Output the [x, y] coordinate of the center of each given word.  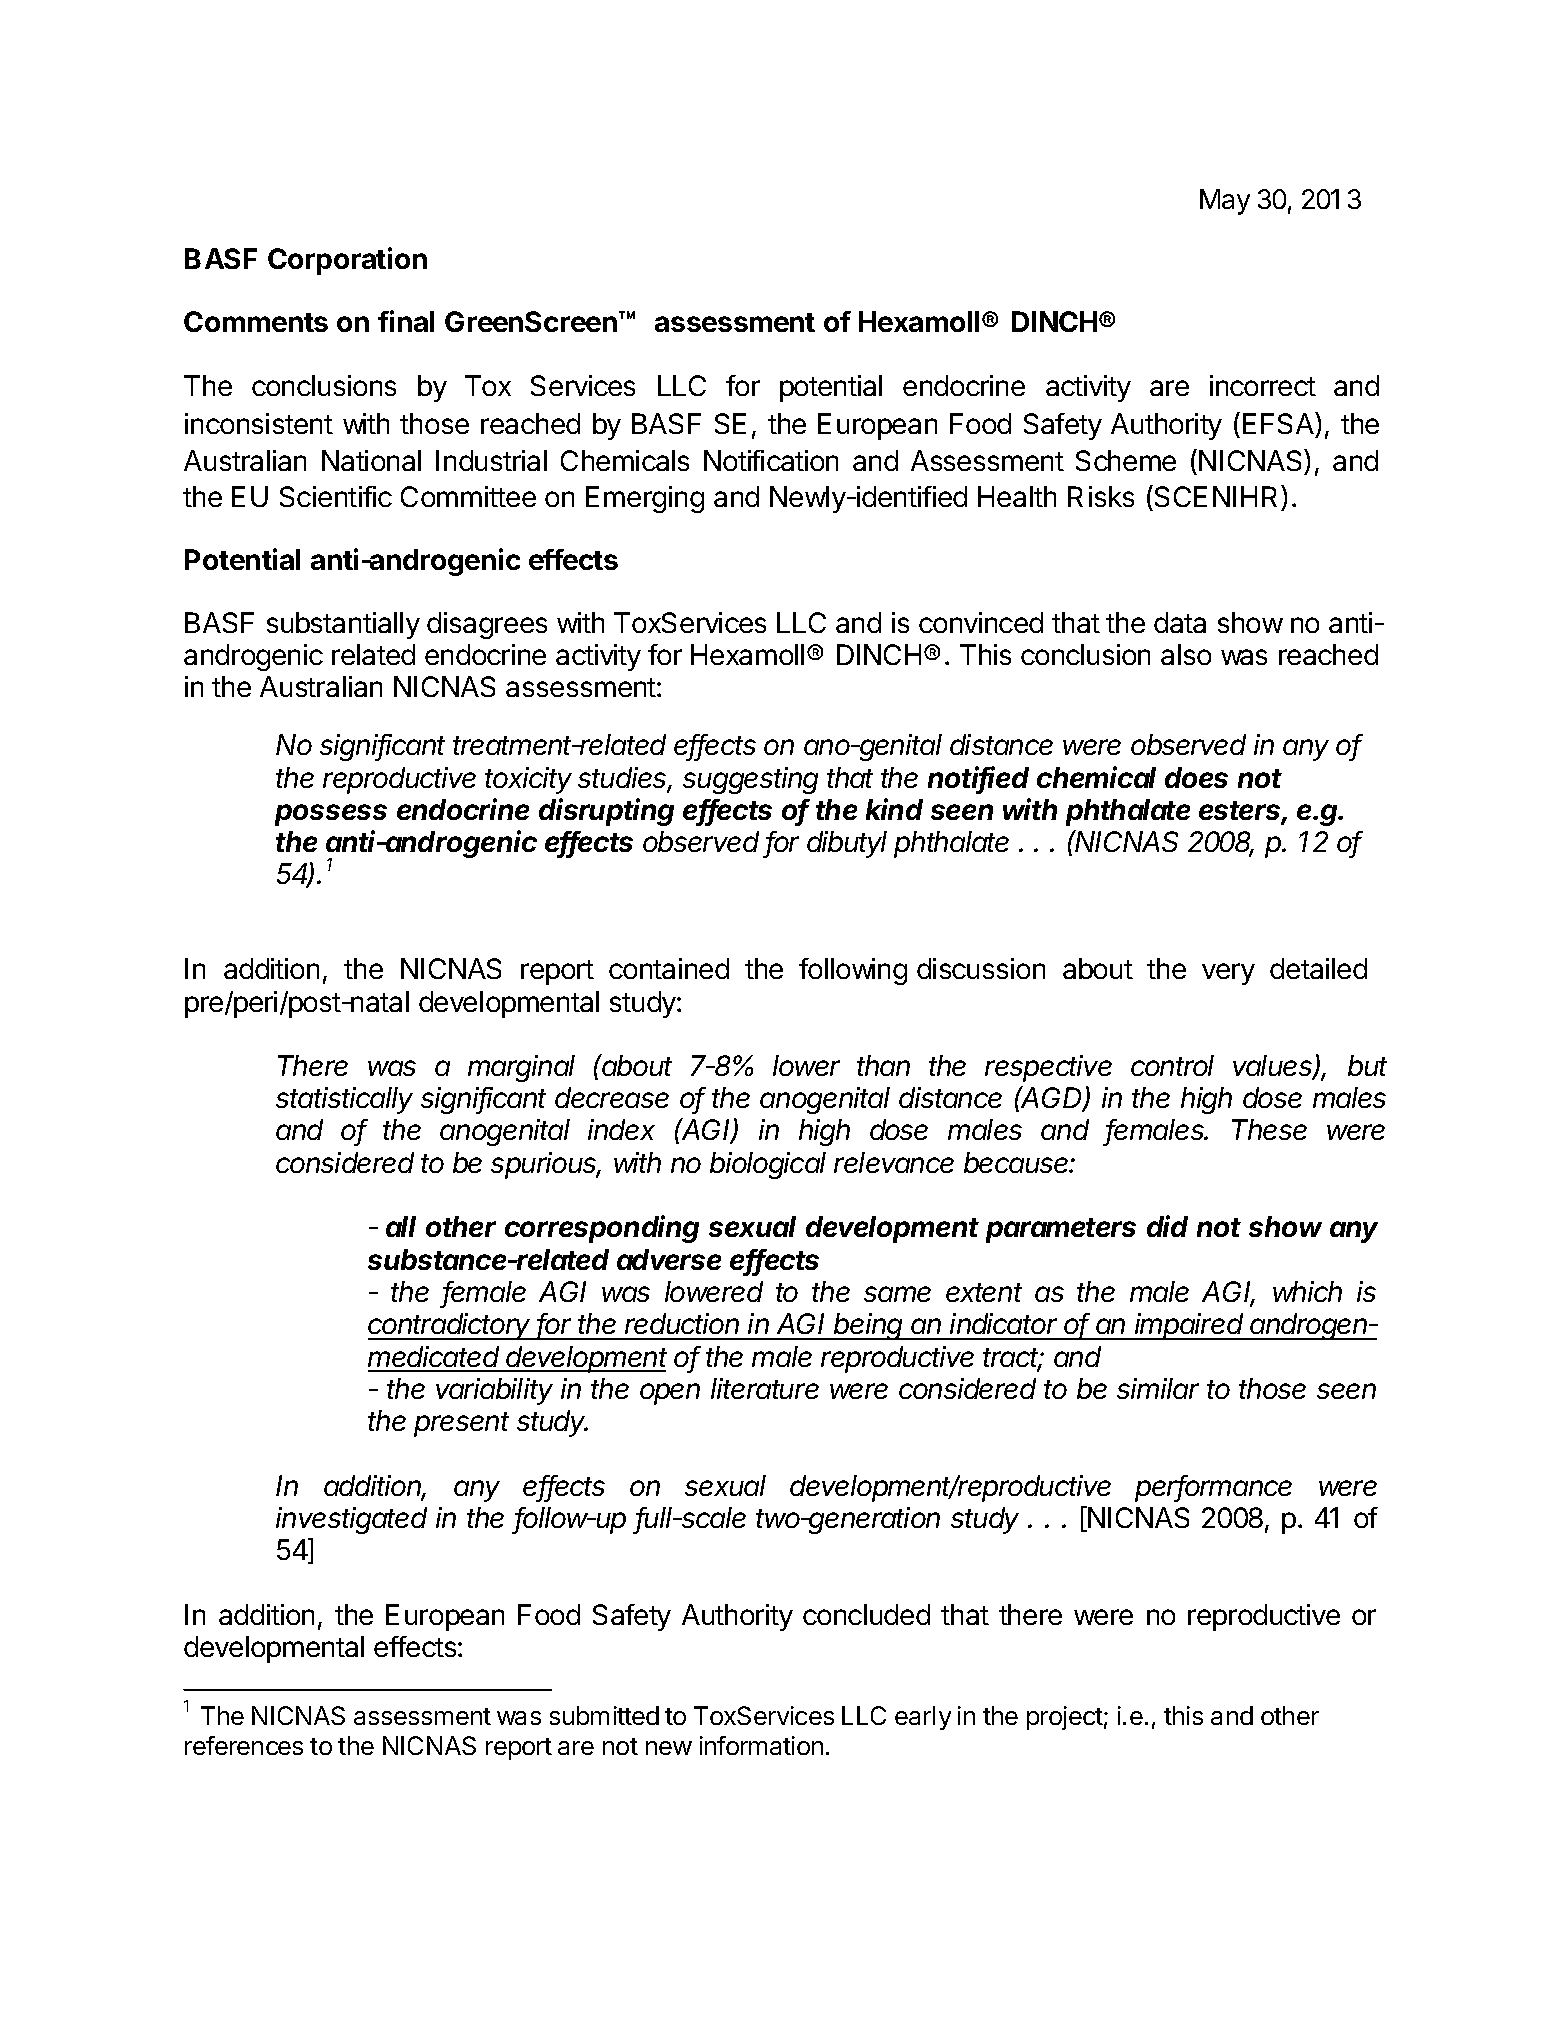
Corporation [347, 261]
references [244, 1745]
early [923, 1718]
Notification [771, 460]
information [761, 1745]
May [1225, 202]
